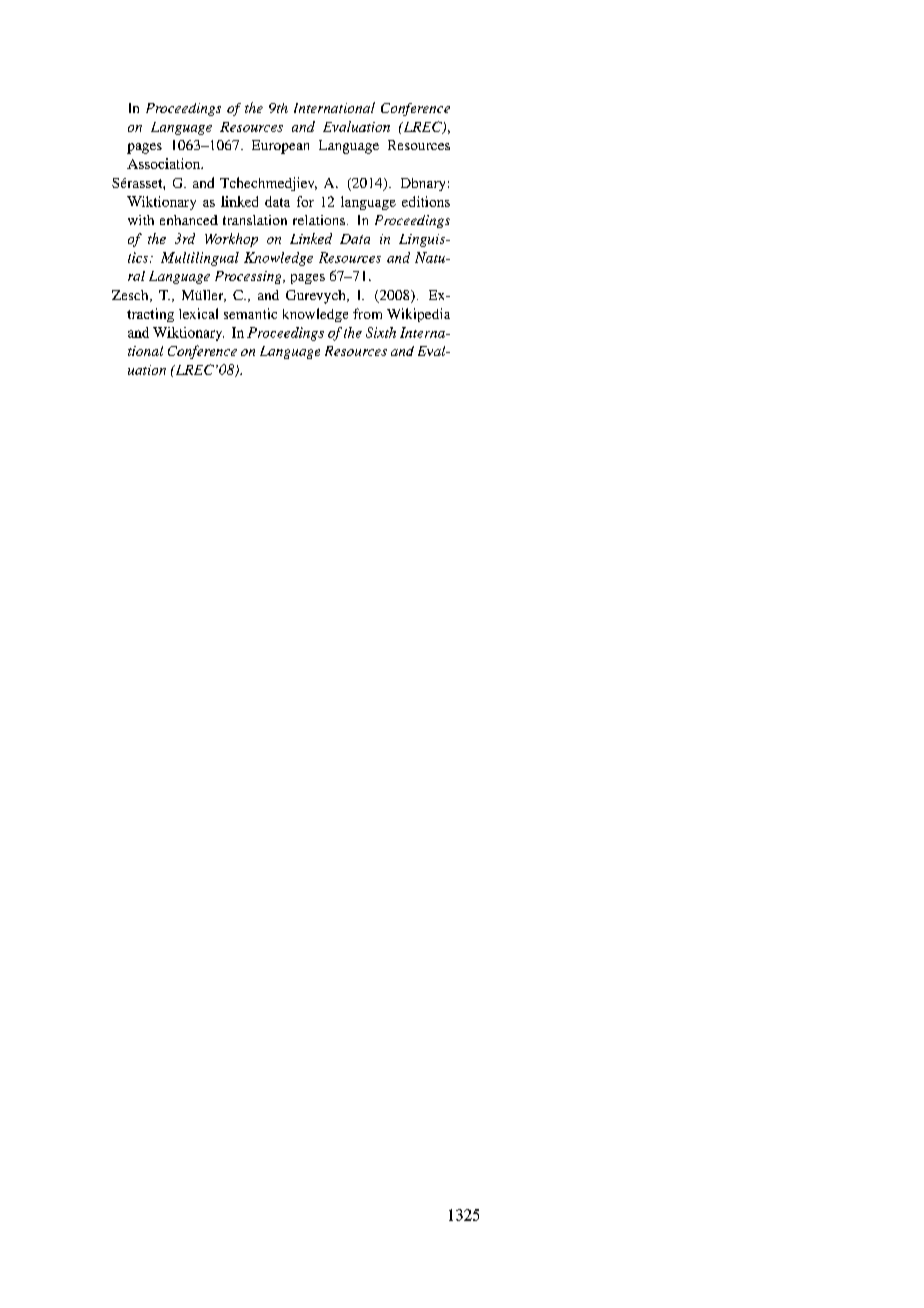 The width and height of the page is (924, 1308). I want to click on Association, so click(164, 163).
